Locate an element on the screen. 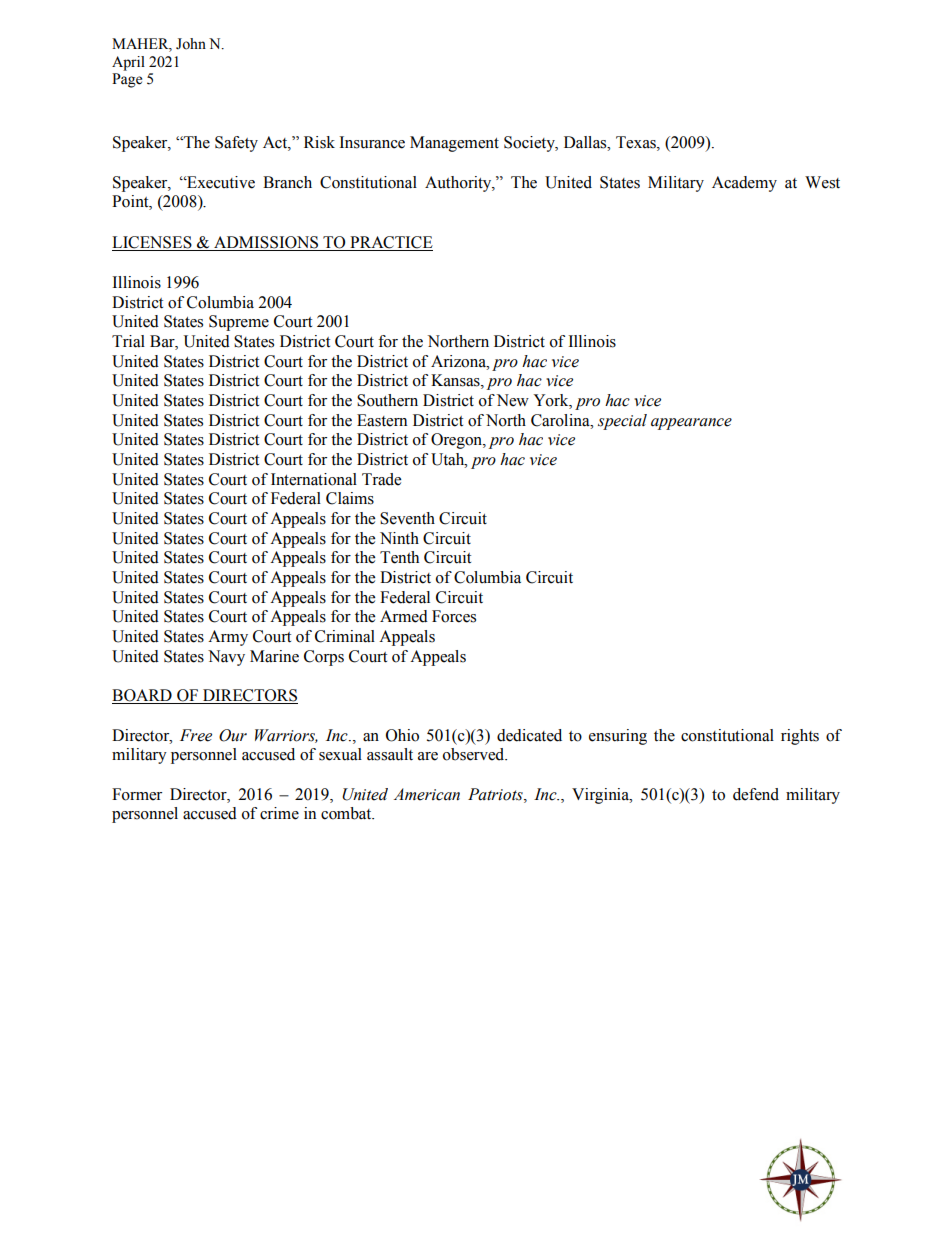  John is located at coordinates (191, 44).
